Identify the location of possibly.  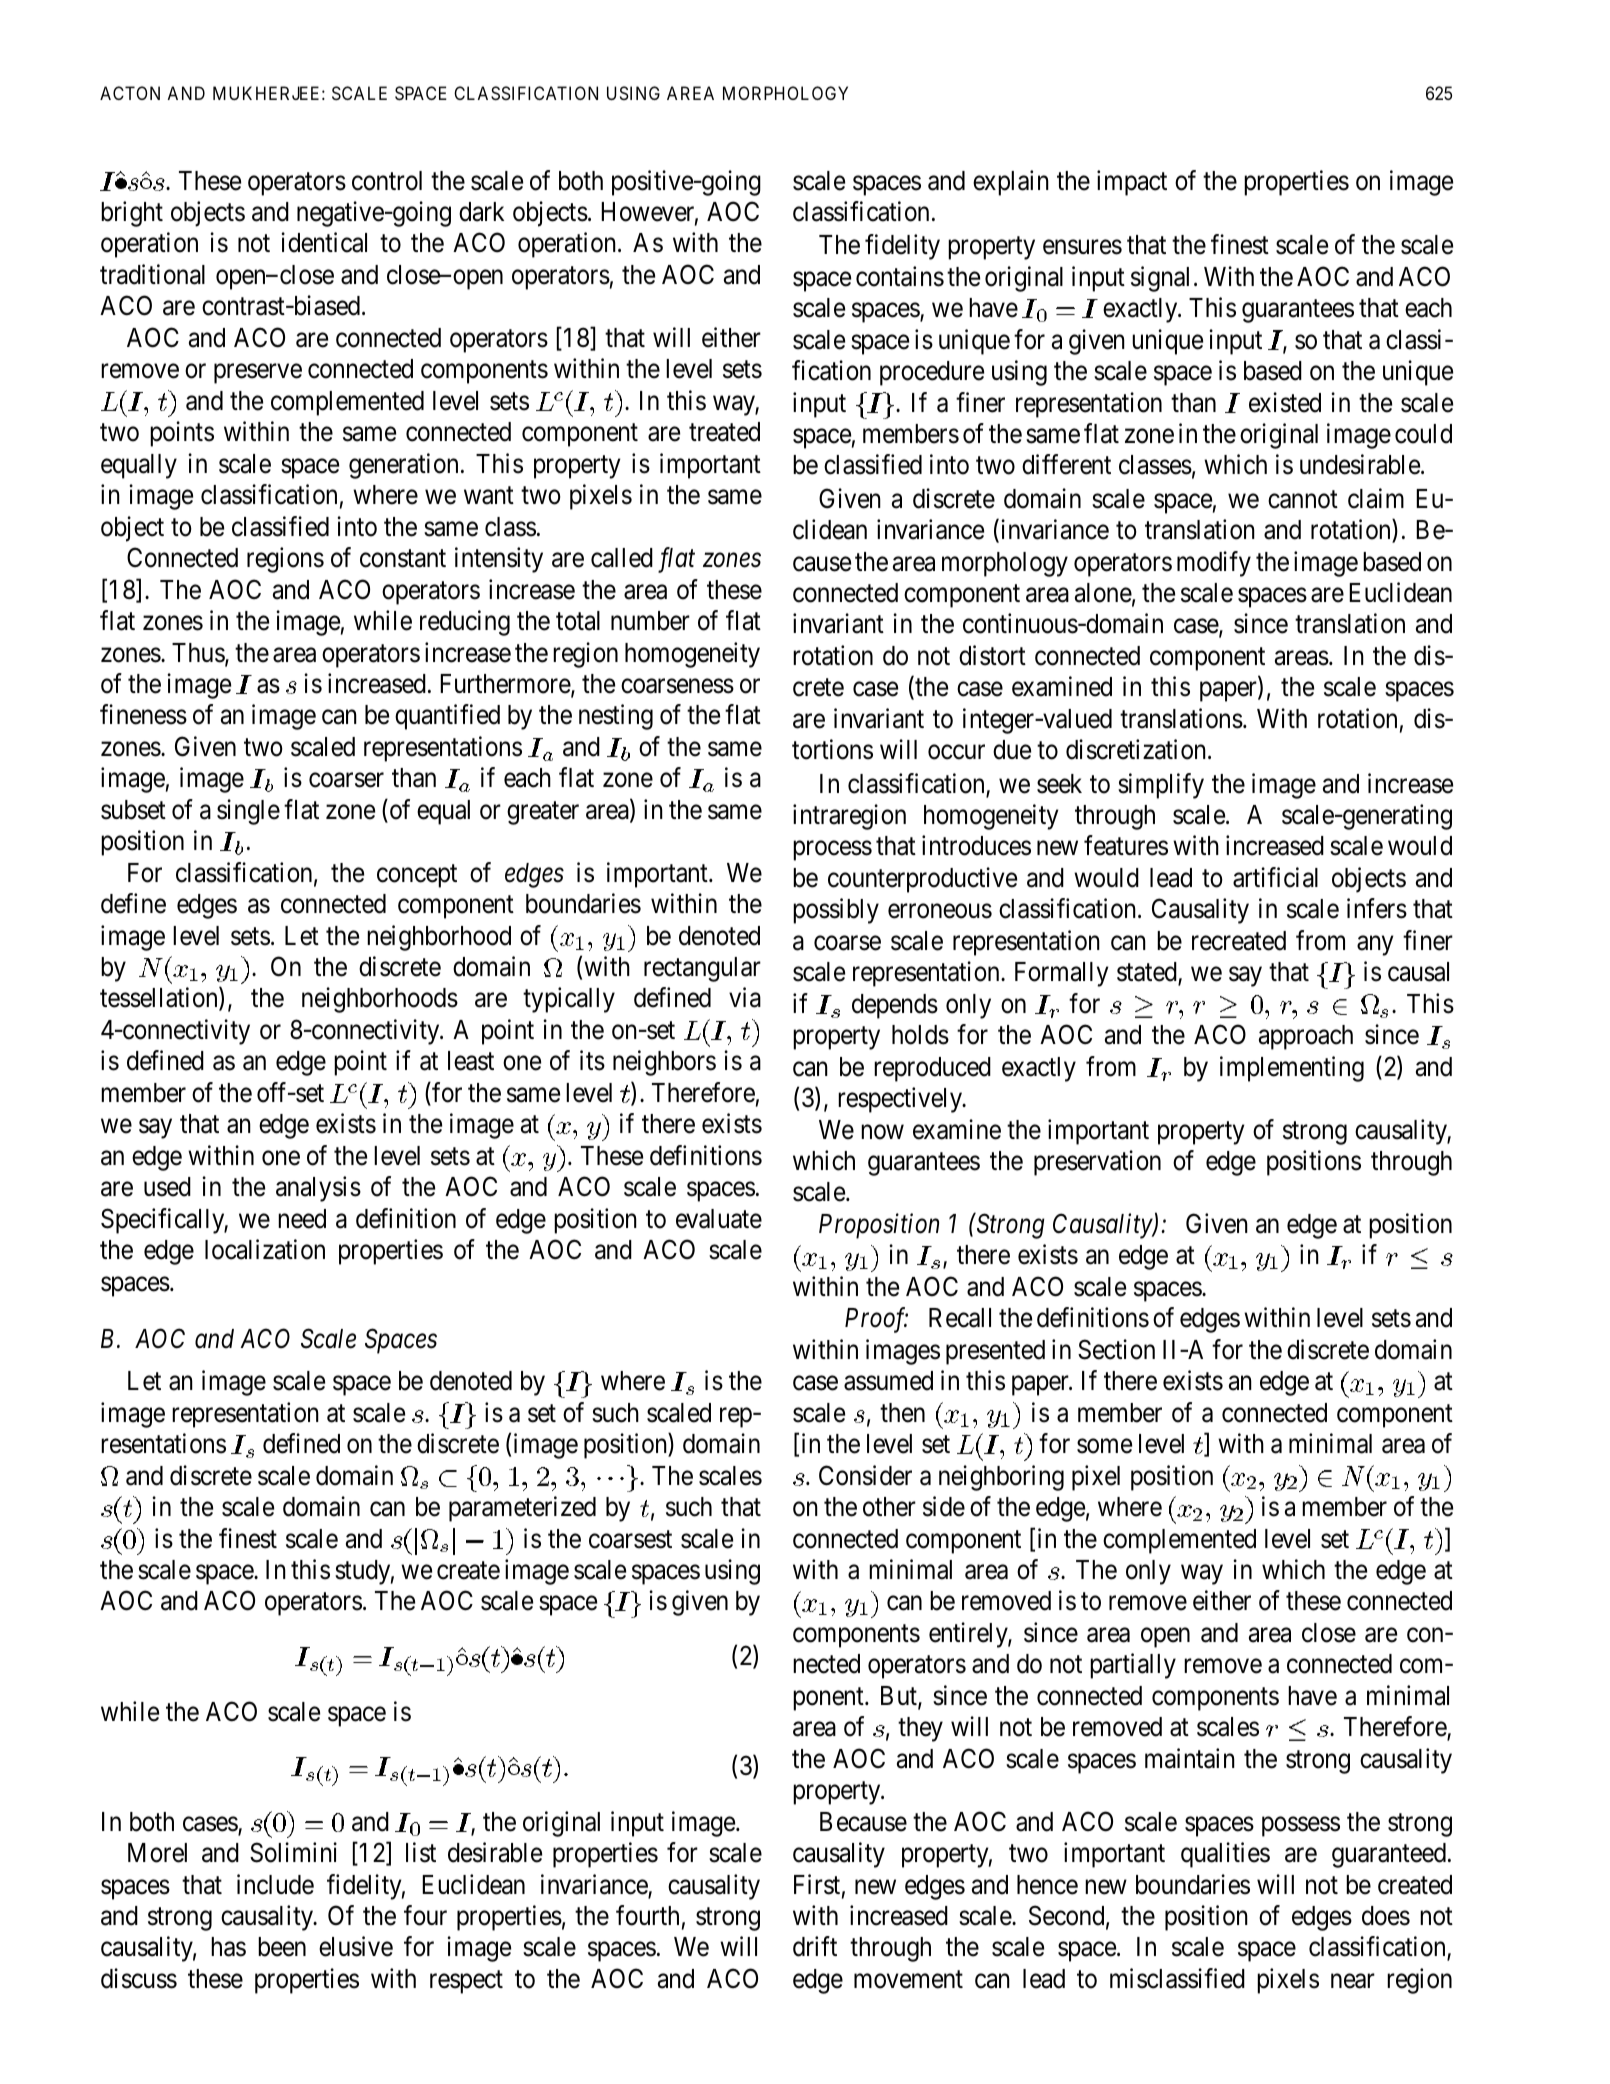
(836, 911).
